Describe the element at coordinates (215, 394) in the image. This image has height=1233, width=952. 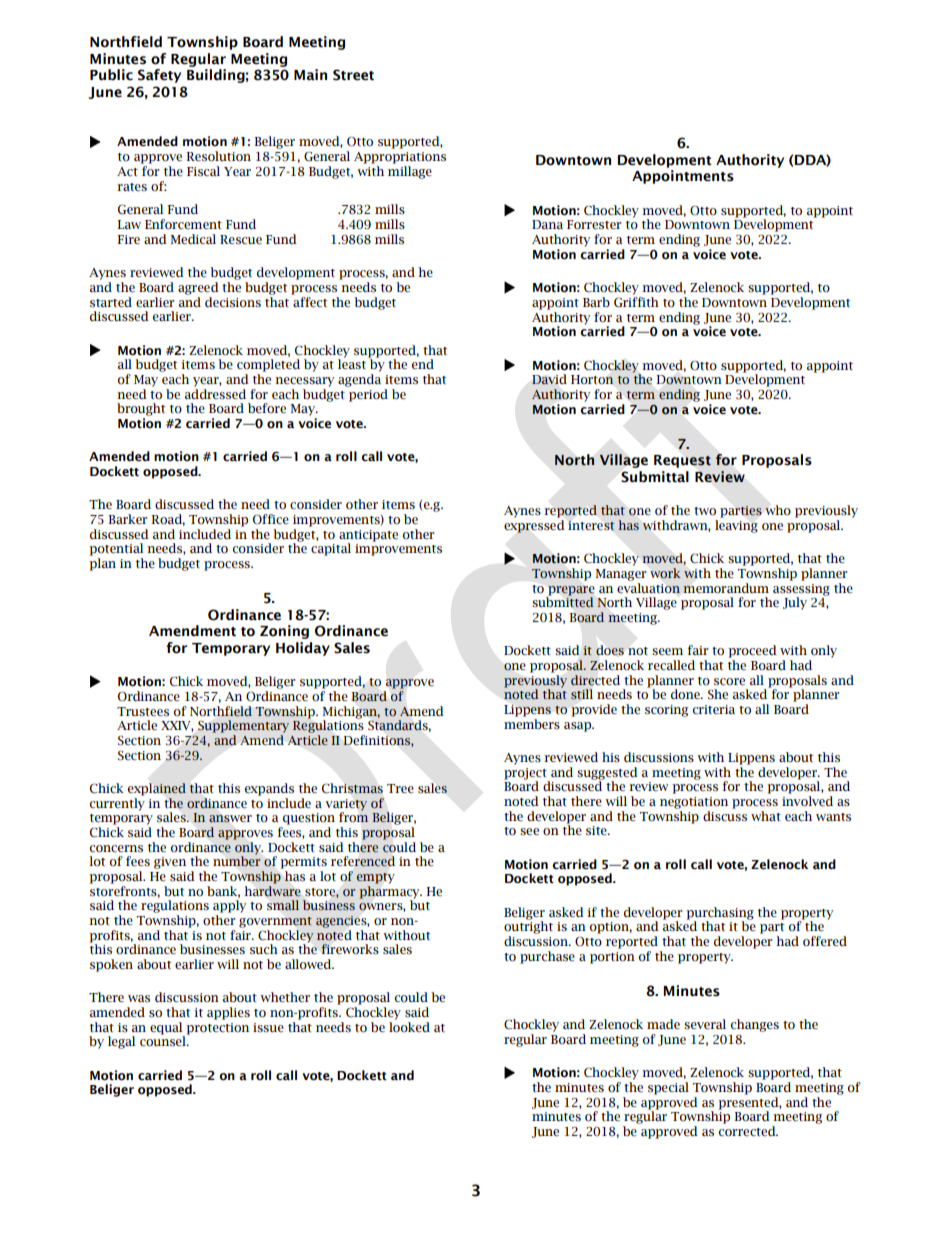
I see `addressed` at that location.
